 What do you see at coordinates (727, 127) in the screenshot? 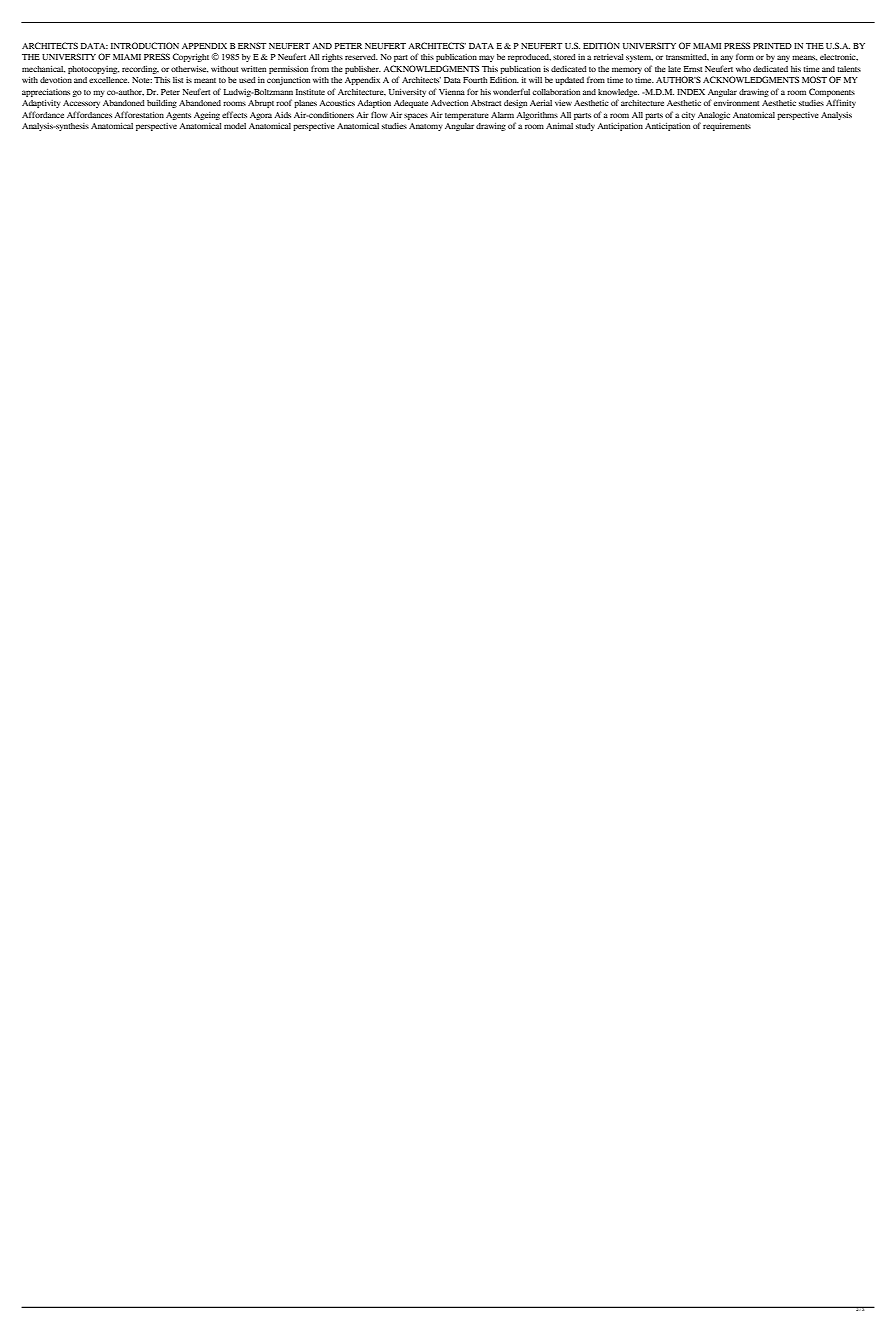
I see `requirements` at bounding box center [727, 127].
